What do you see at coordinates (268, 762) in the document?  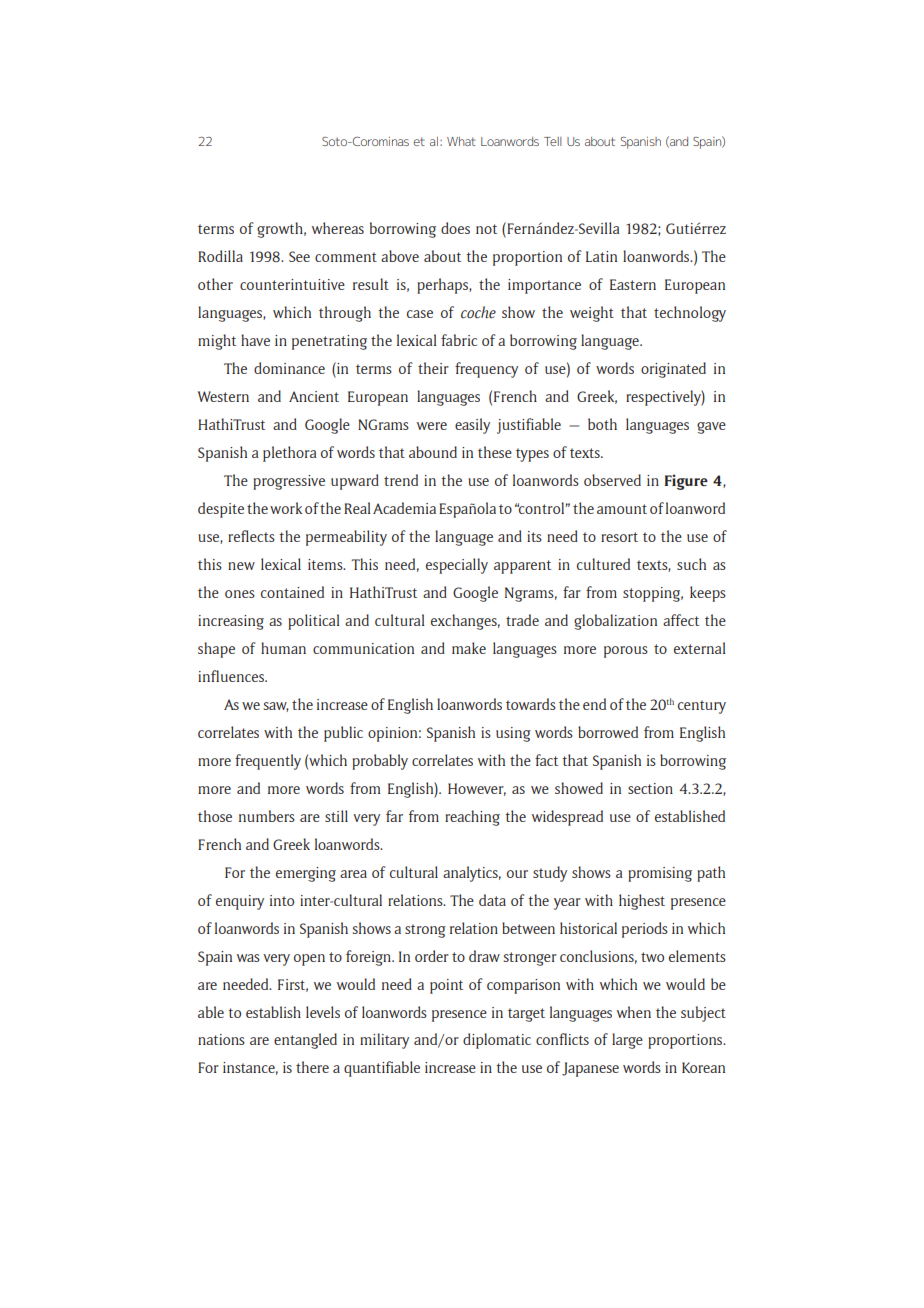 I see `frequently` at bounding box center [268, 762].
